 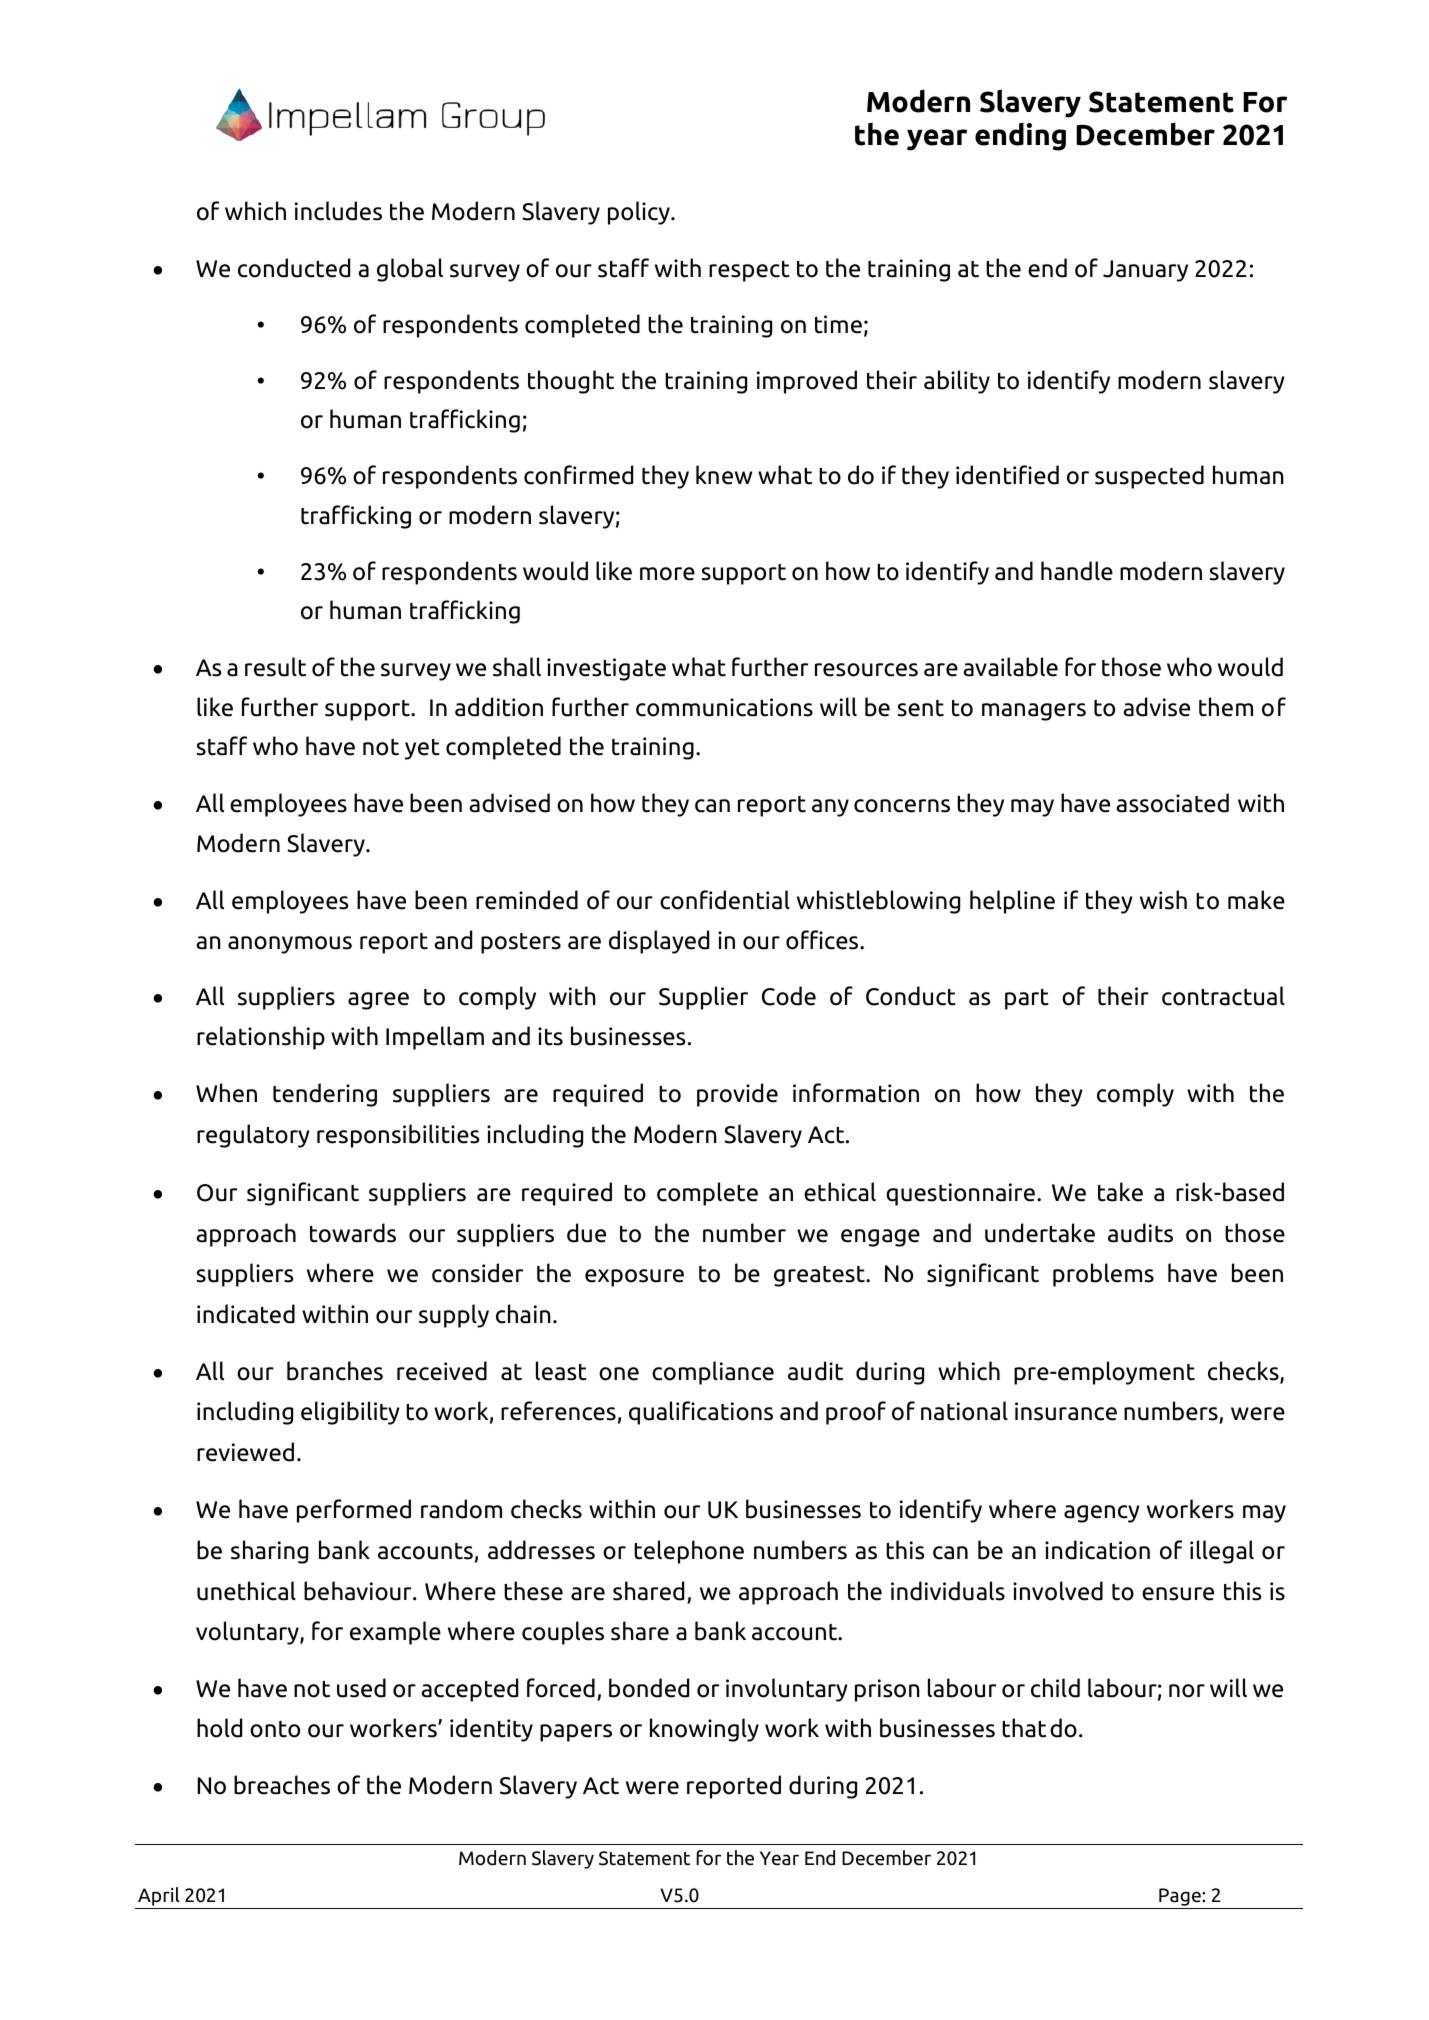 What do you see at coordinates (640, 213) in the document?
I see `policy` at bounding box center [640, 213].
